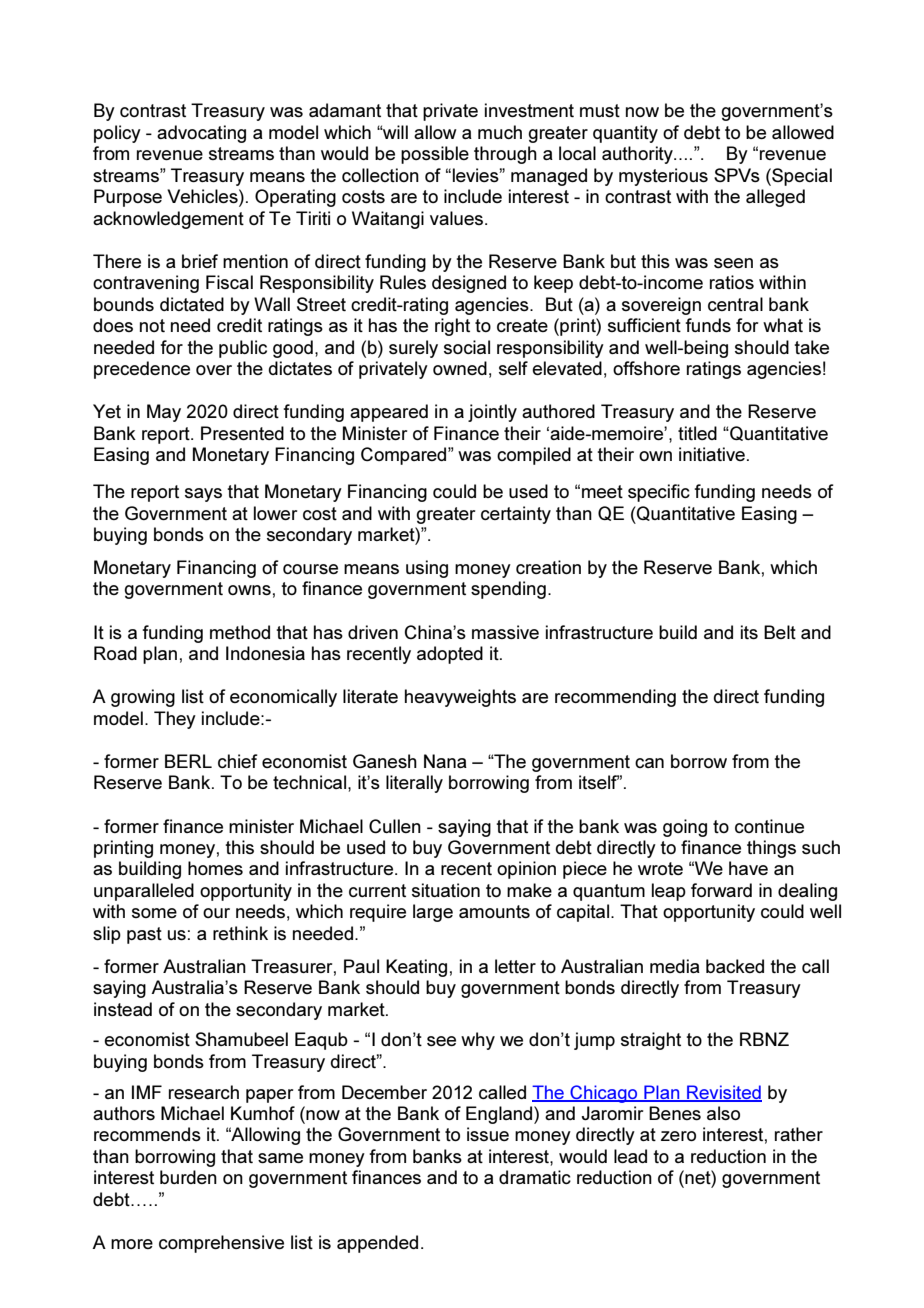 This document has height=1308, width=924. I want to click on heavyweights, so click(460, 698).
